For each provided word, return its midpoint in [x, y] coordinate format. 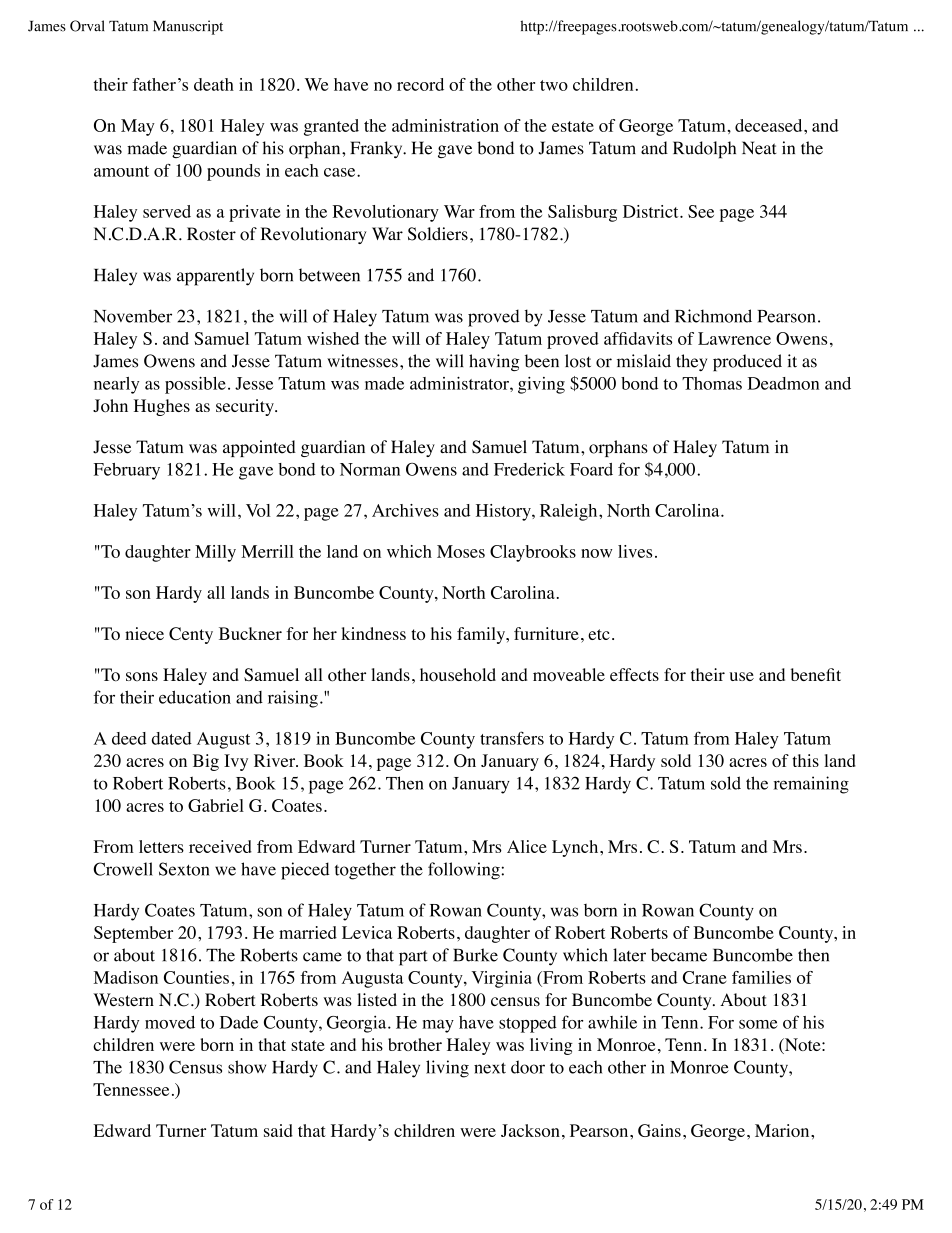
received [220, 846]
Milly [215, 553]
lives [635, 551]
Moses [461, 551]
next [490, 1068]
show [247, 1067]
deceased [770, 125]
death [214, 84]
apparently [215, 277]
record [420, 84]
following [465, 871]
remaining [811, 785]
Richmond [713, 316]
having [494, 362]
